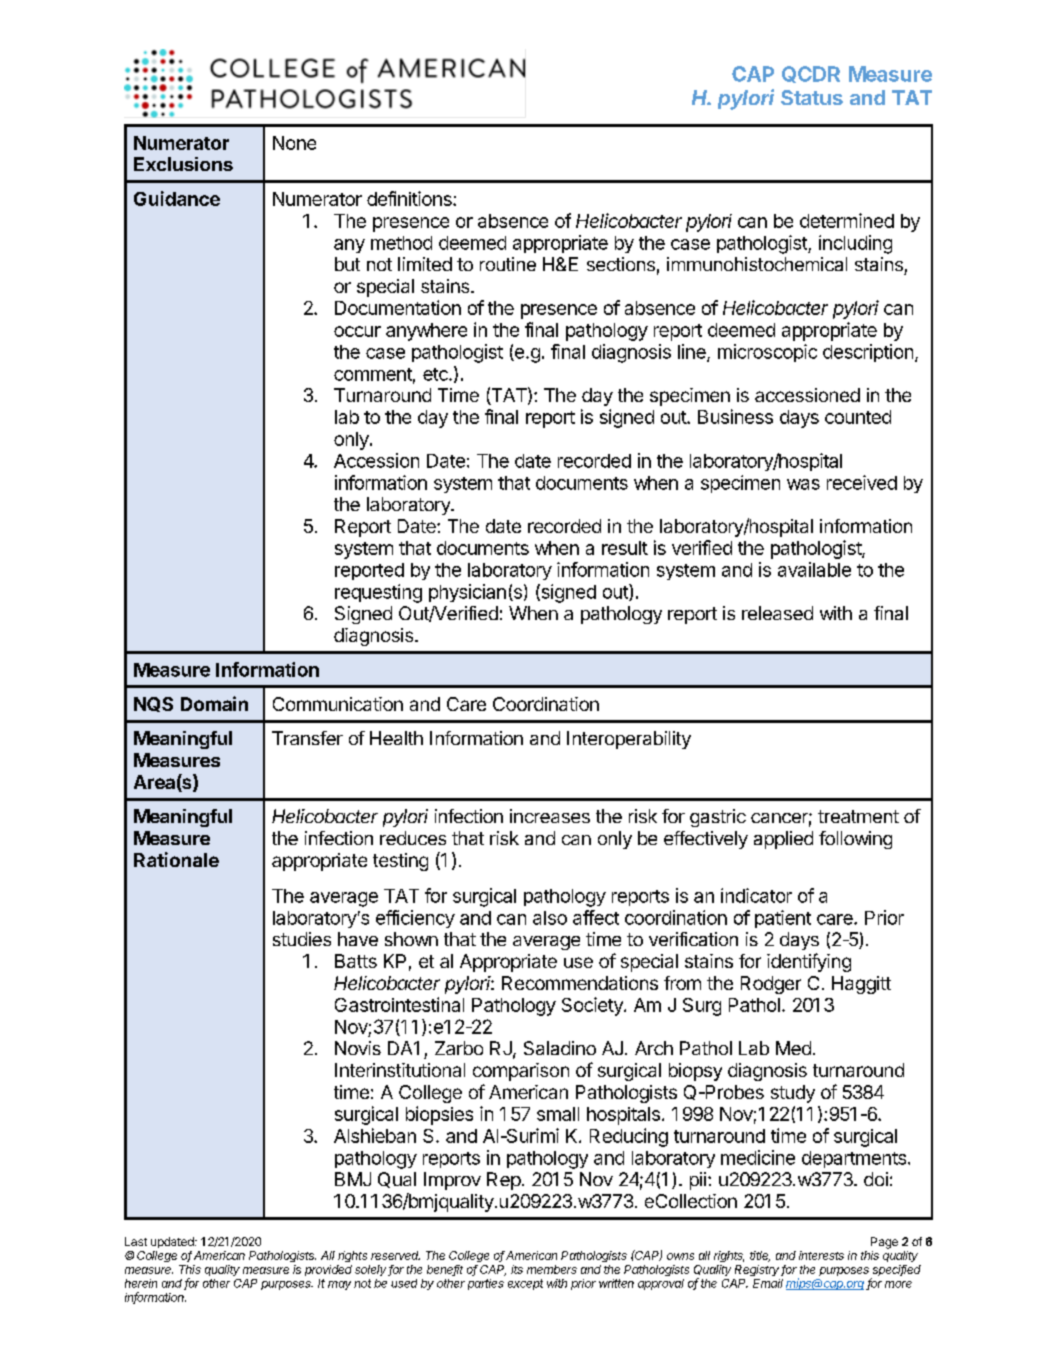  What do you see at coordinates (302, 939) in the screenshot?
I see `studies` at bounding box center [302, 939].
